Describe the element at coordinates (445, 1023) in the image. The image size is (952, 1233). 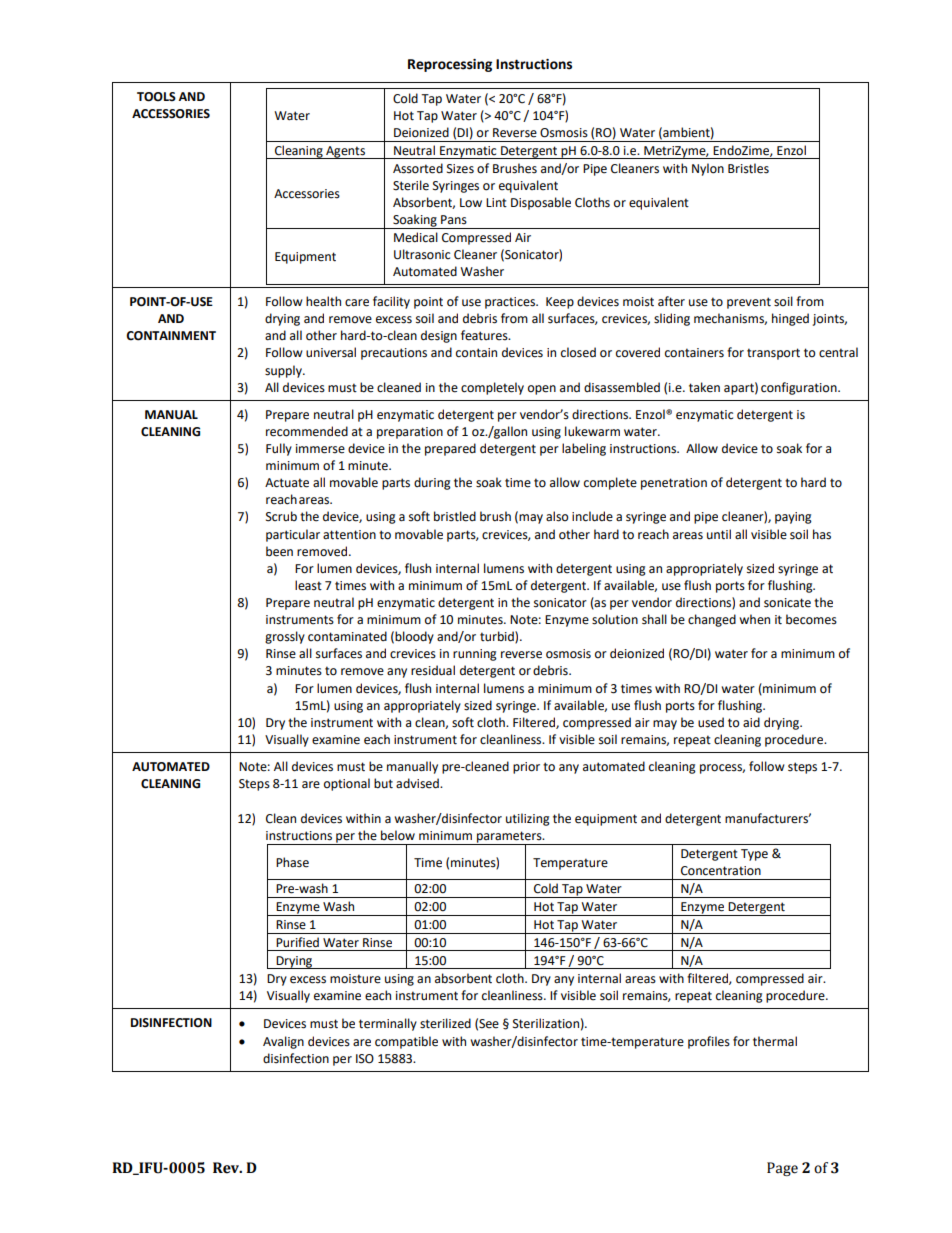
I see `sterilized` at that location.
